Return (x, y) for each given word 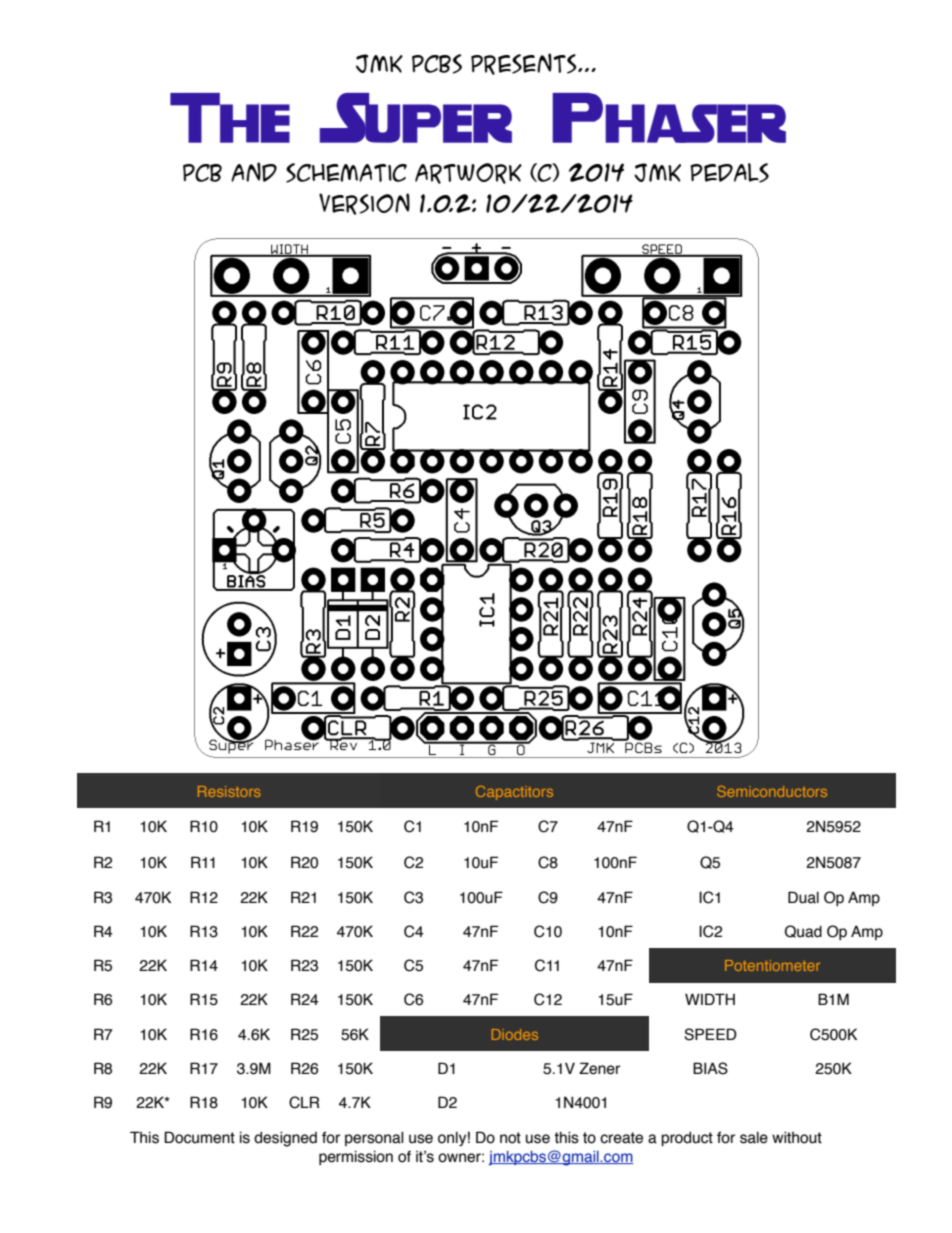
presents (525, 64)
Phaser (669, 118)
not (510, 1138)
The (230, 118)
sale (754, 1138)
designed (285, 1139)
